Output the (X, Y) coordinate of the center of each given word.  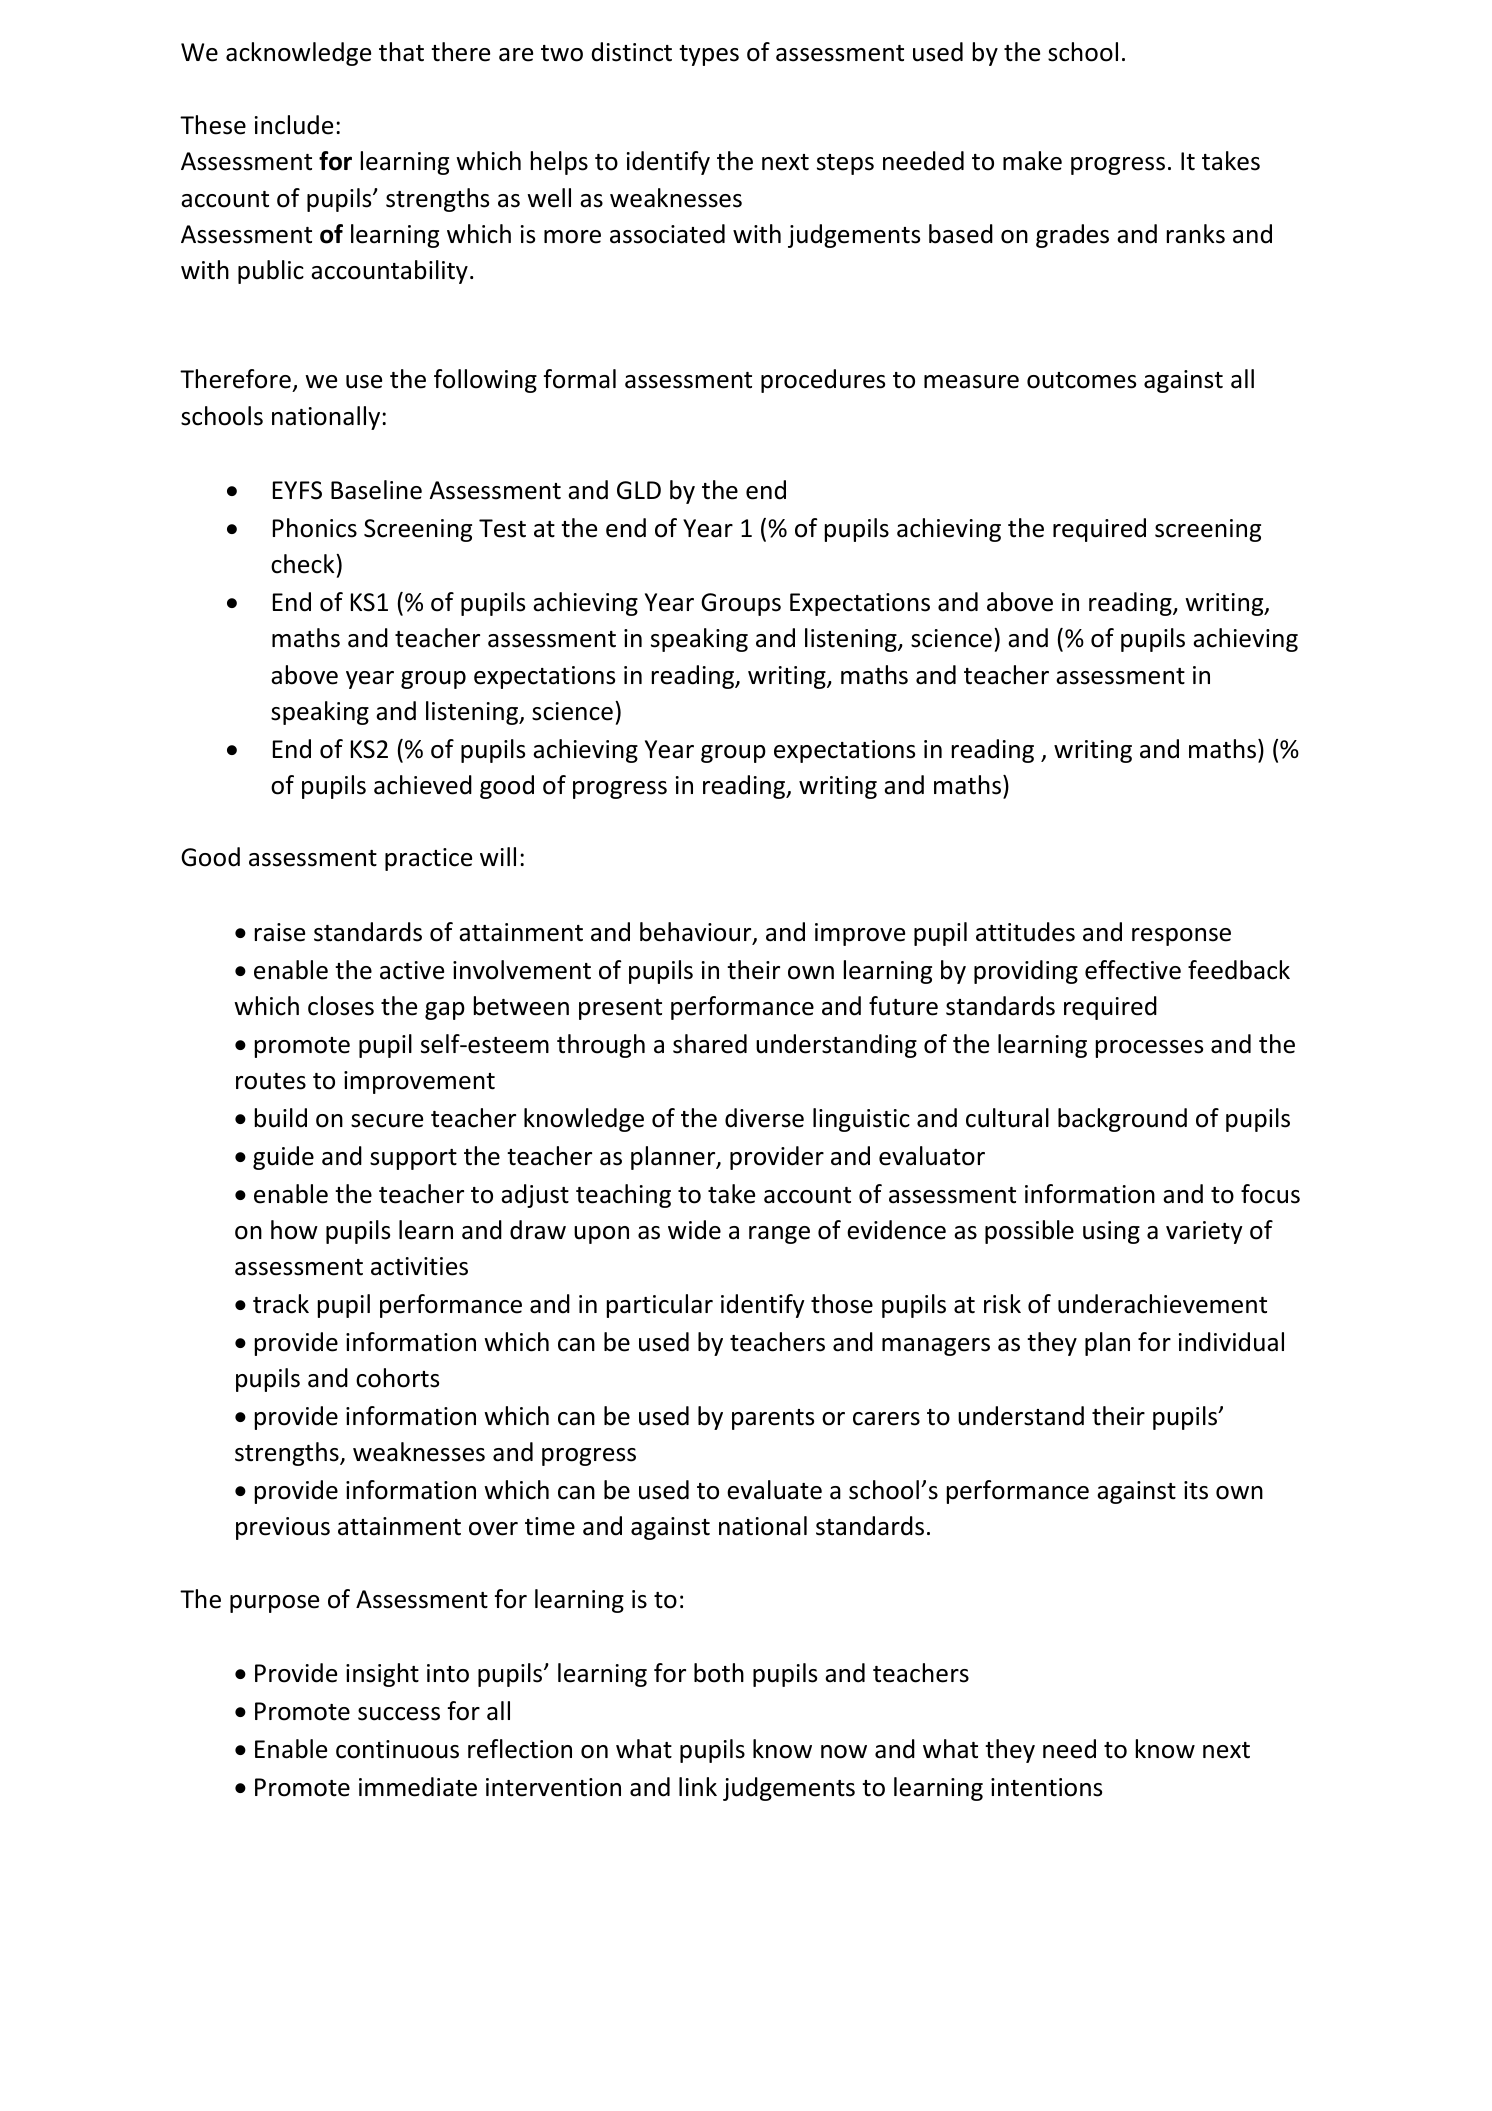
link (698, 1786)
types (709, 55)
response (1181, 937)
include (294, 125)
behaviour (697, 933)
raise (280, 932)
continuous (397, 1749)
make (1032, 161)
